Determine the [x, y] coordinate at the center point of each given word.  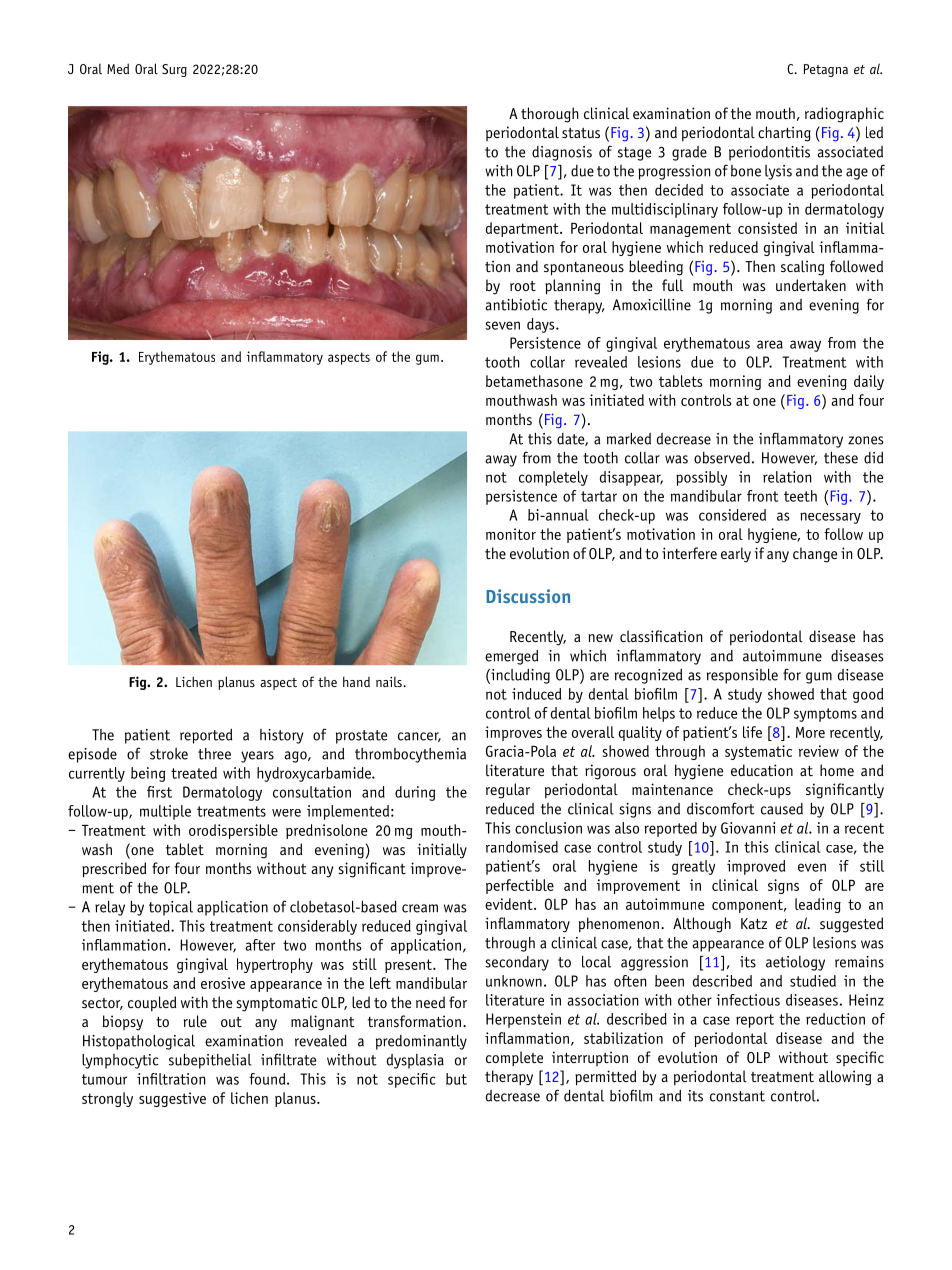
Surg [174, 70]
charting [784, 134]
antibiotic [516, 305]
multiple [165, 812]
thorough [550, 115]
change [815, 555]
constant [737, 1096]
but [456, 1079]
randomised [522, 847]
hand [356, 681]
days [542, 325]
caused [782, 809]
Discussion [528, 596]
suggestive [172, 1099]
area [770, 344]
